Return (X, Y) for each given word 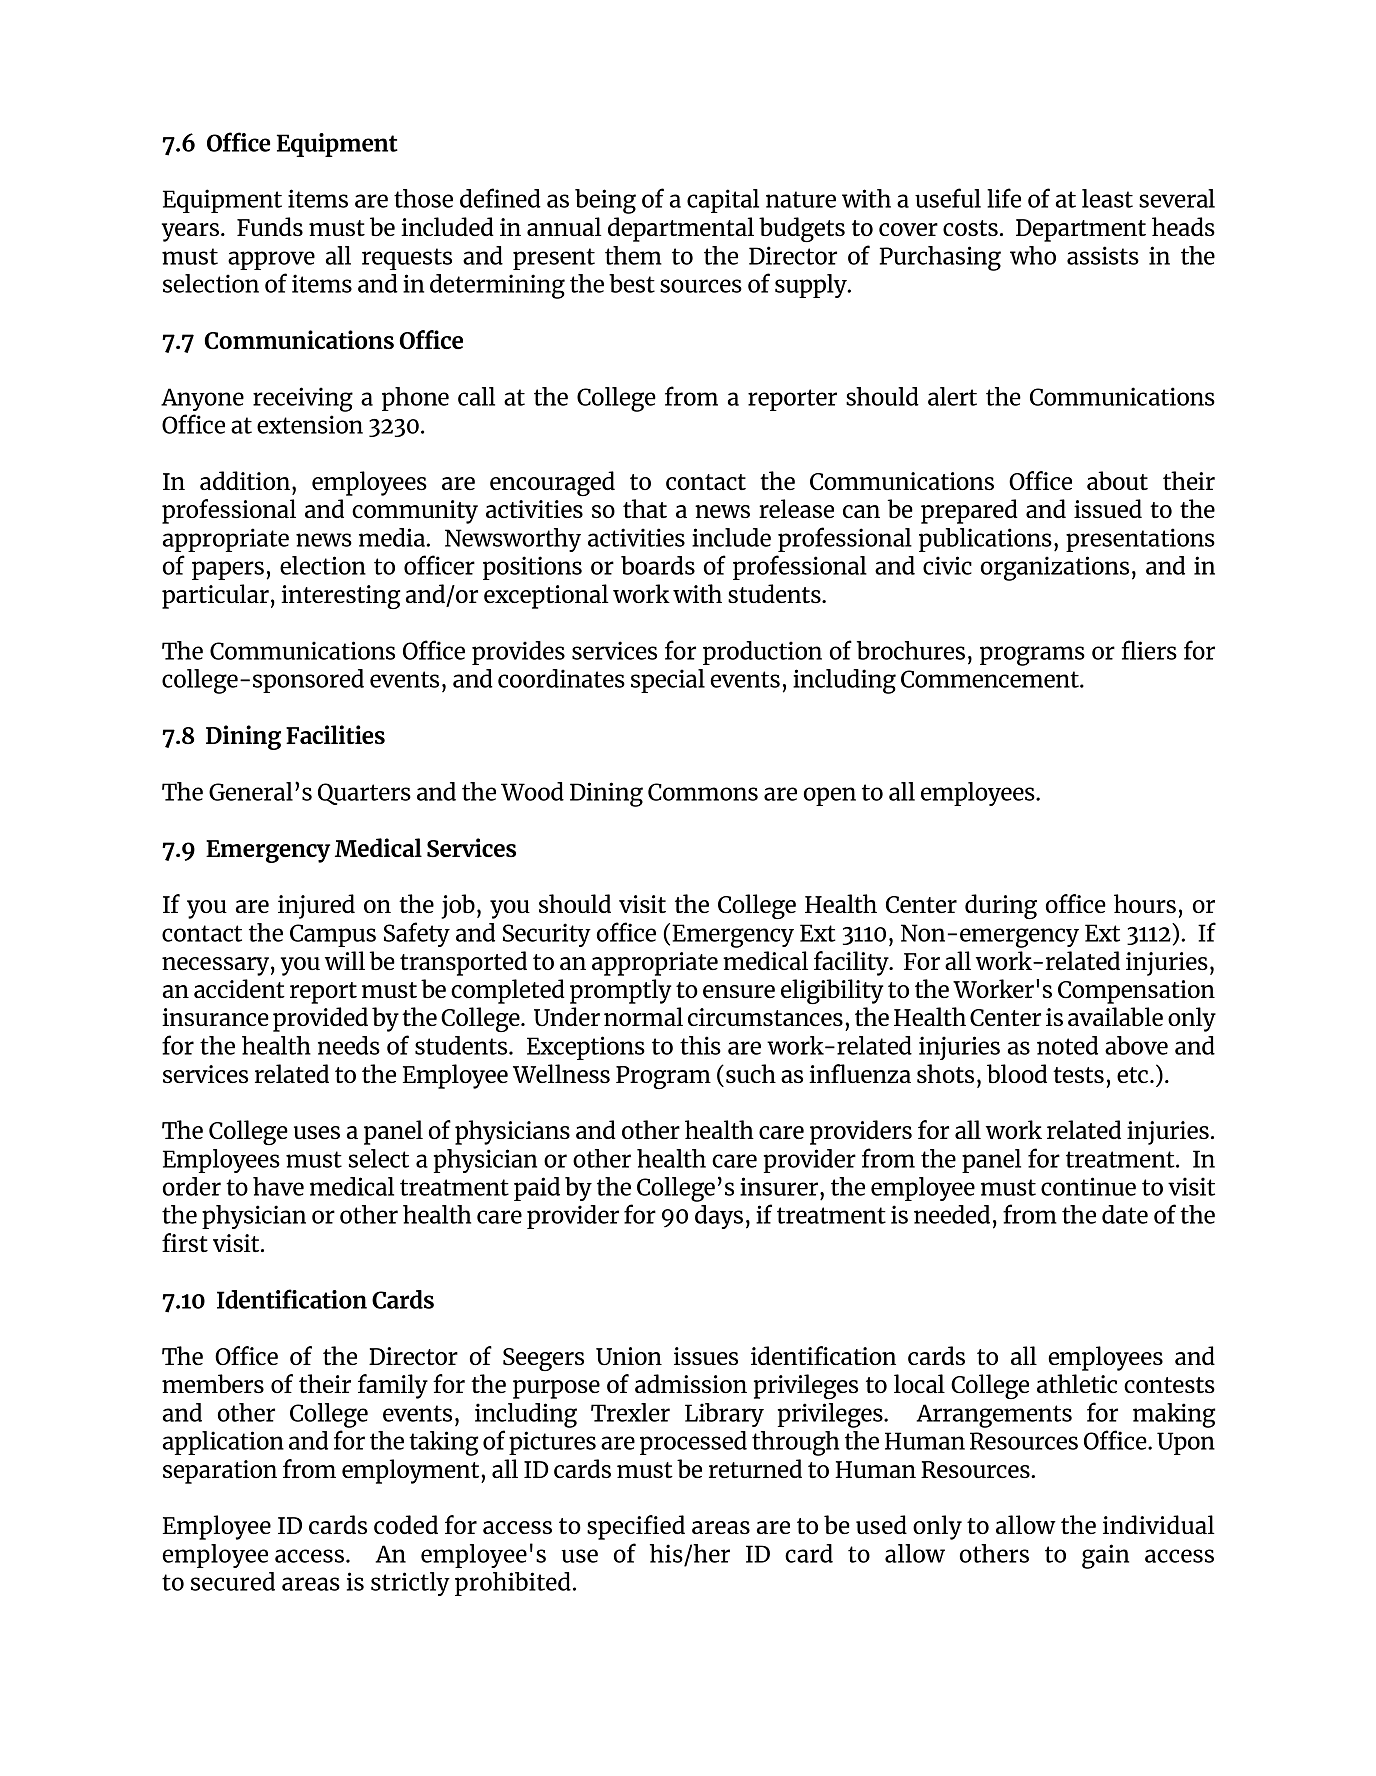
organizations (1055, 568)
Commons (703, 792)
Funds (270, 226)
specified (636, 1527)
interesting (341, 597)
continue (1088, 1186)
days (719, 1217)
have (278, 1186)
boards (658, 565)
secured (233, 1581)
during (1001, 906)
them (633, 255)
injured (316, 906)
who (1033, 255)
